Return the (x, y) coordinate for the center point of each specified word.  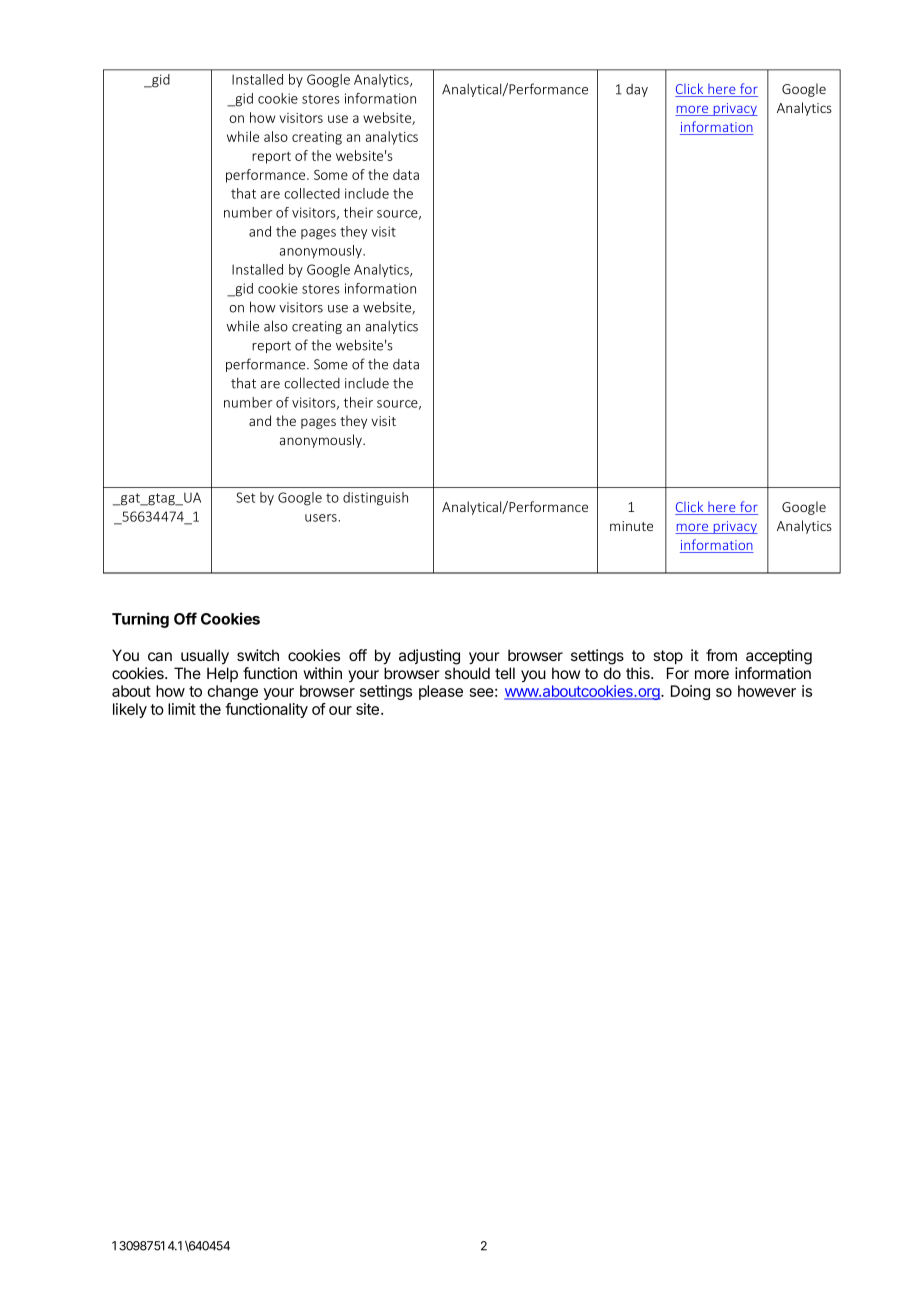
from (721, 655)
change (232, 692)
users (321, 518)
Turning (140, 620)
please (441, 692)
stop (668, 657)
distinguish (375, 499)
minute (631, 526)
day (637, 90)
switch (258, 655)
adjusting (429, 657)
